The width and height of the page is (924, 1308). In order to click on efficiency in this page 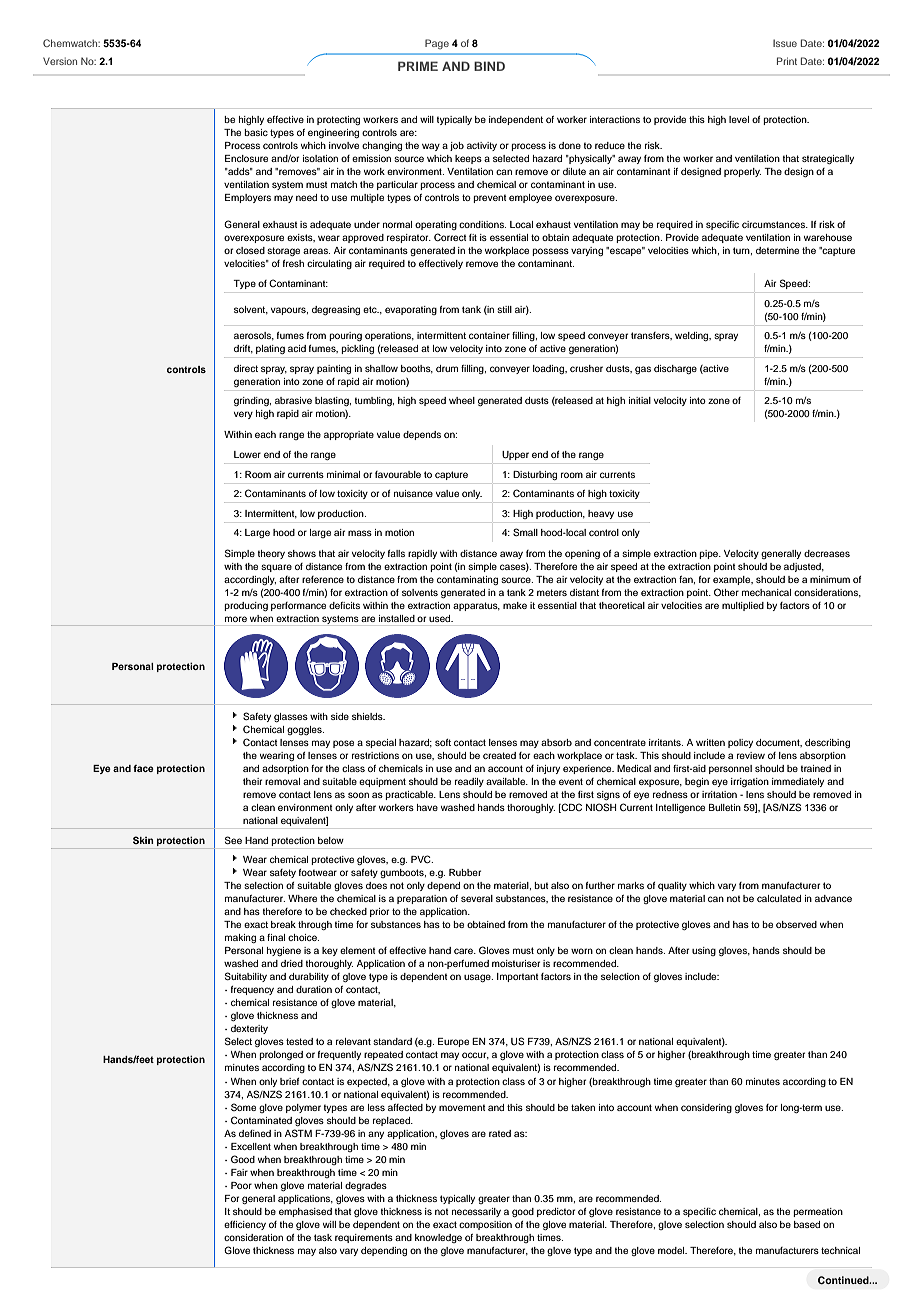, I will do `click(245, 1225)`.
